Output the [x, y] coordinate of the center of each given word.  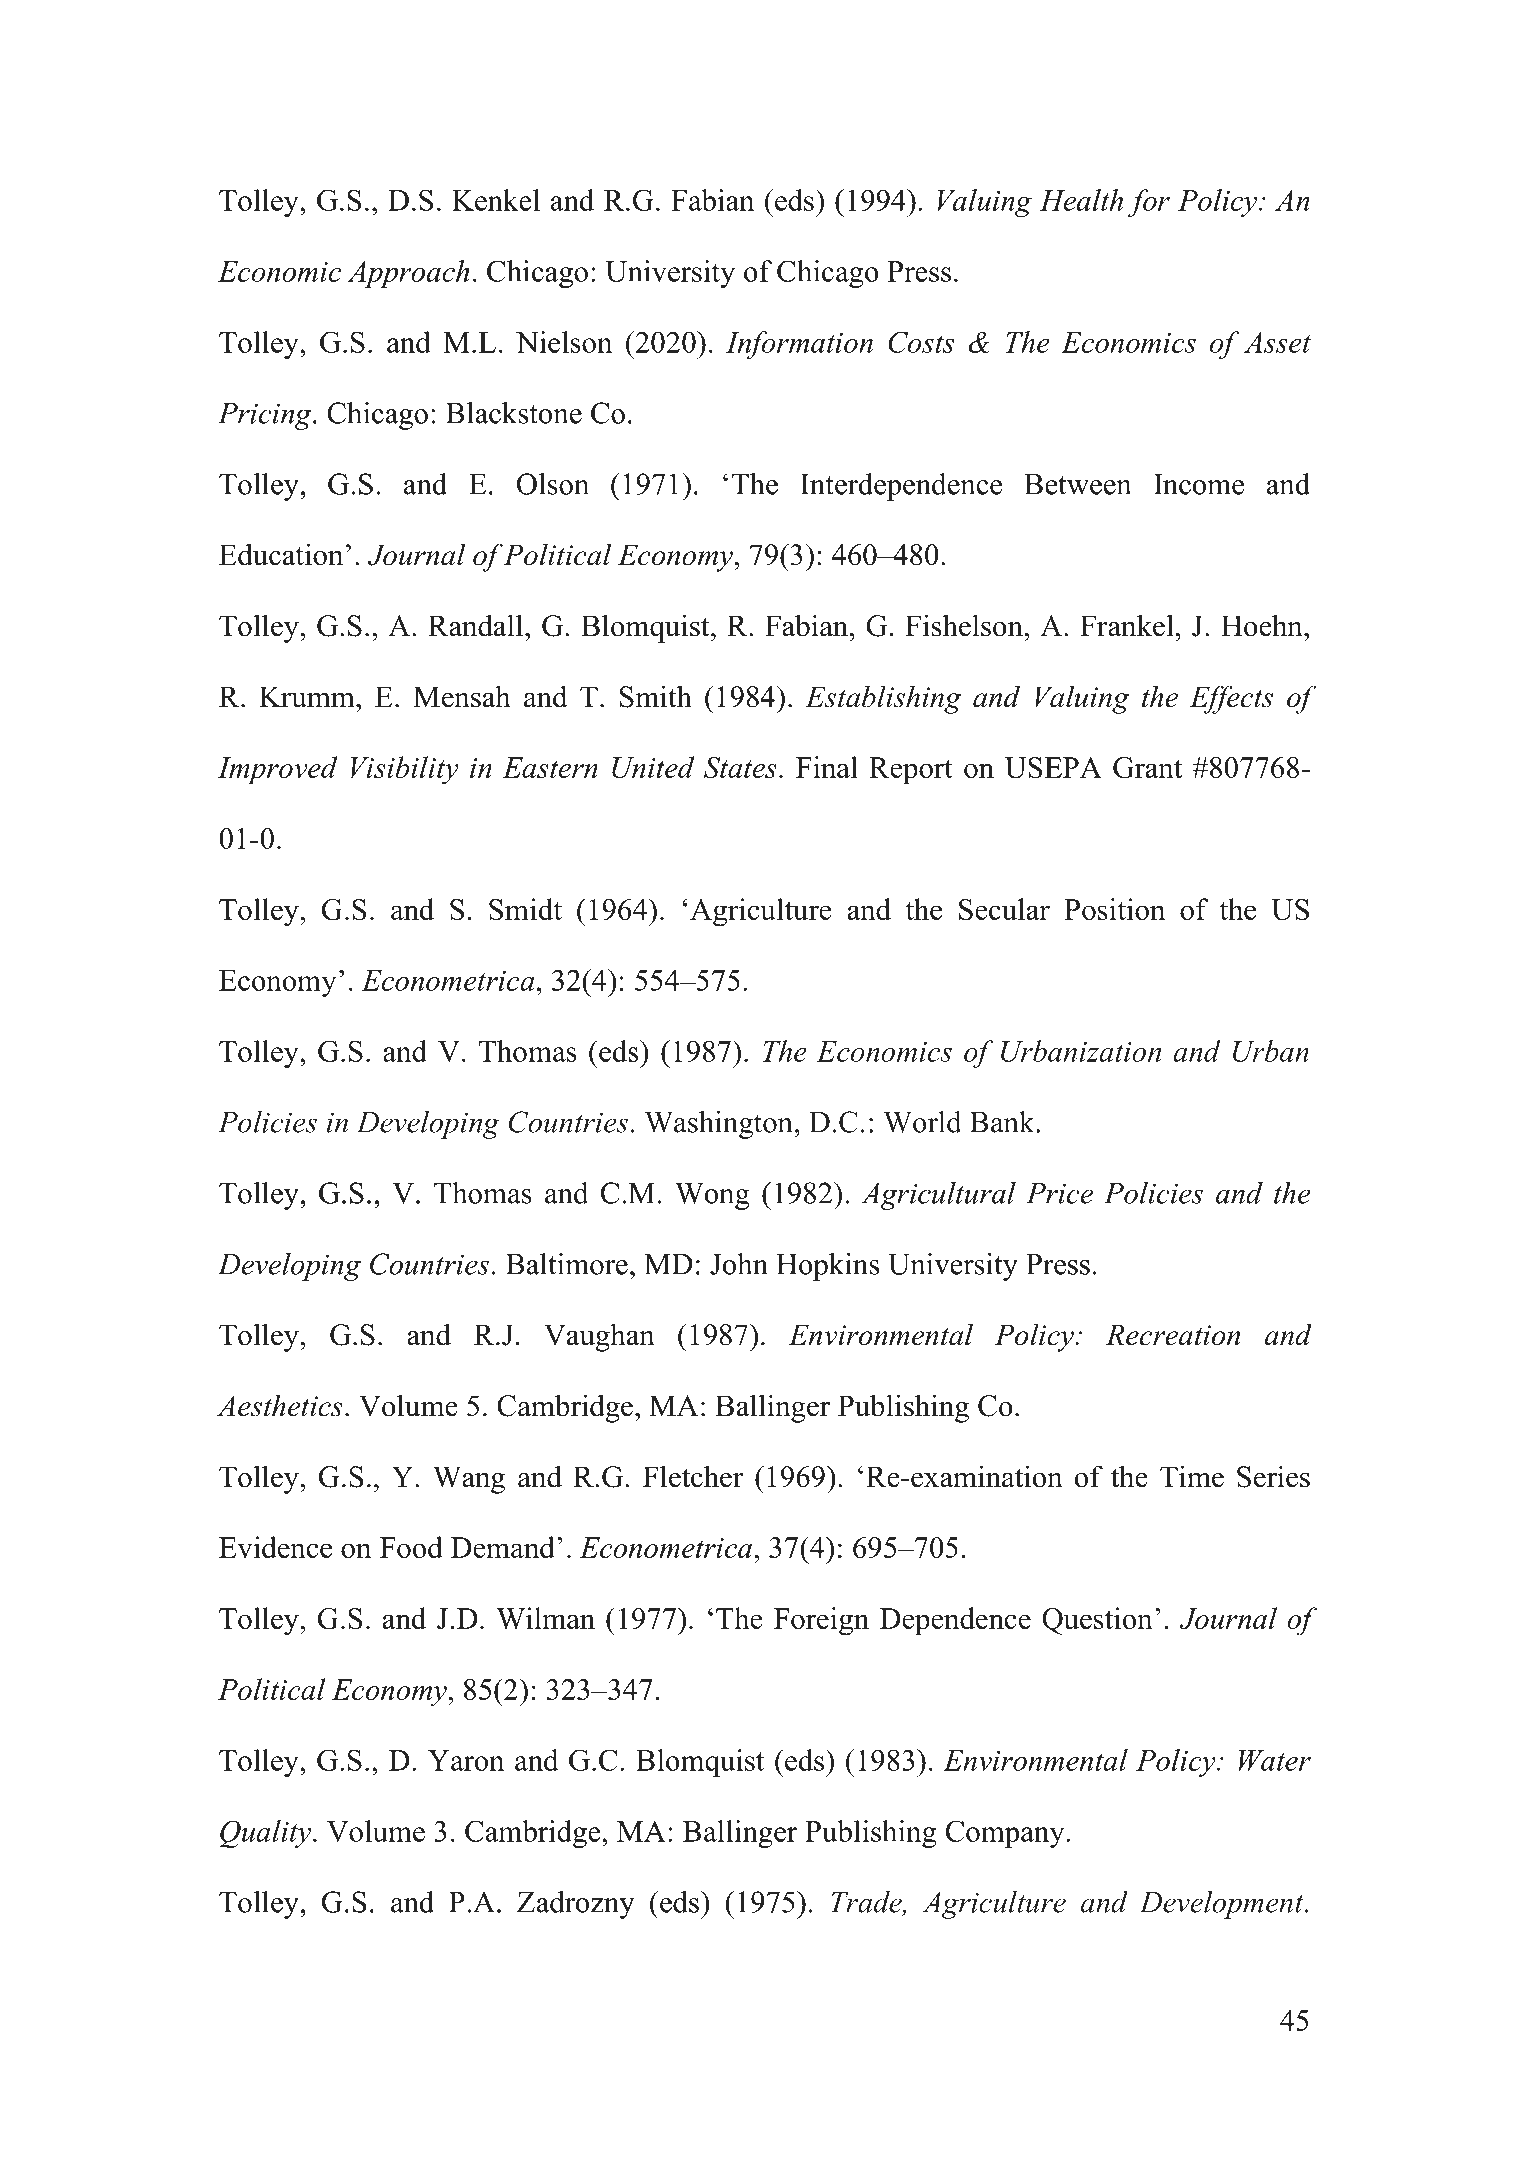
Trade [867, 1903]
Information [799, 345]
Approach [408, 274]
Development [1223, 1905]
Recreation [1173, 1335]
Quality [265, 1834]
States [740, 767]
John [739, 1264]
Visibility [405, 770]
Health [1081, 200]
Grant [1147, 768]
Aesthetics [280, 1405]
